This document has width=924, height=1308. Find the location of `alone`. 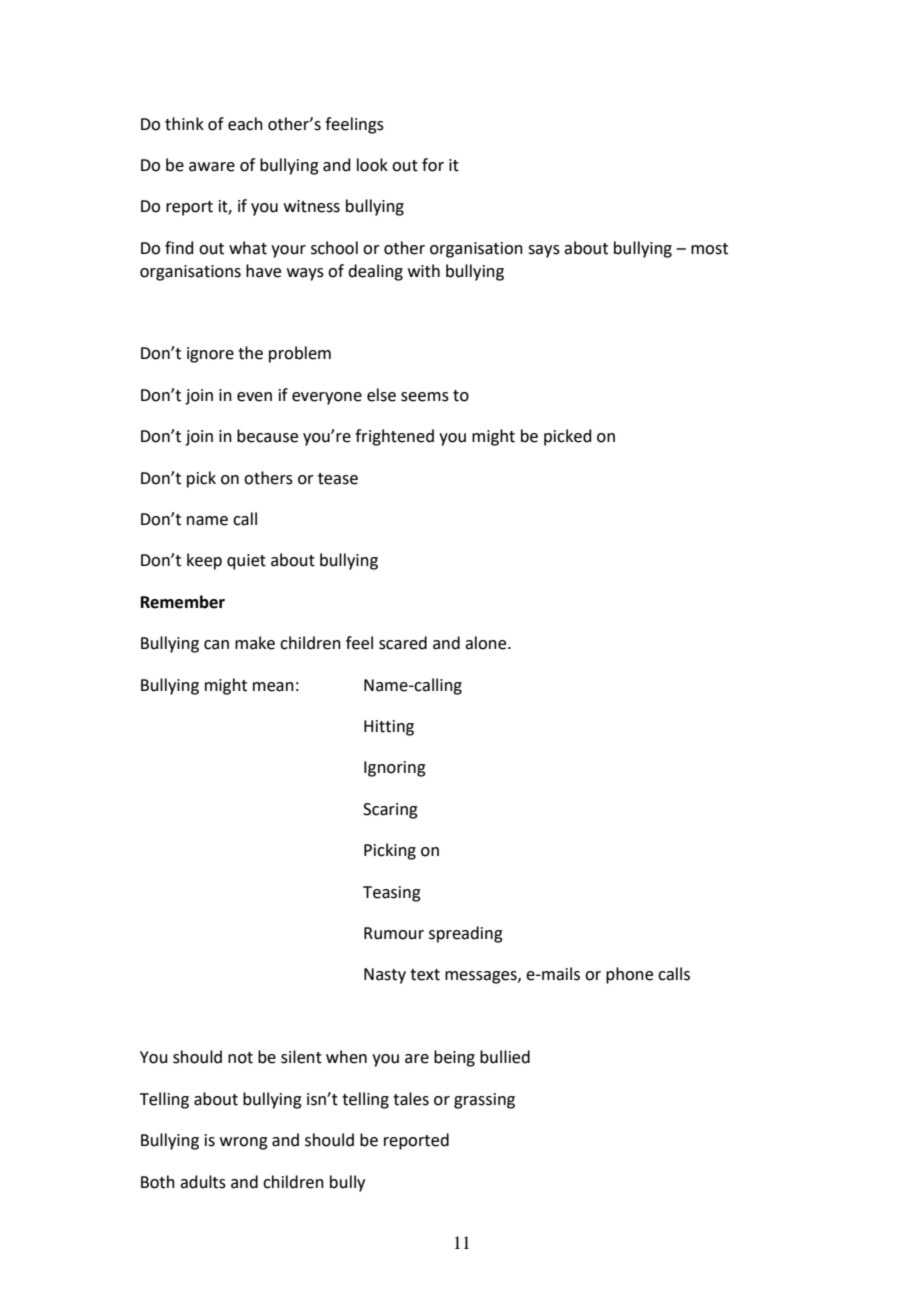

alone is located at coordinates (487, 643).
